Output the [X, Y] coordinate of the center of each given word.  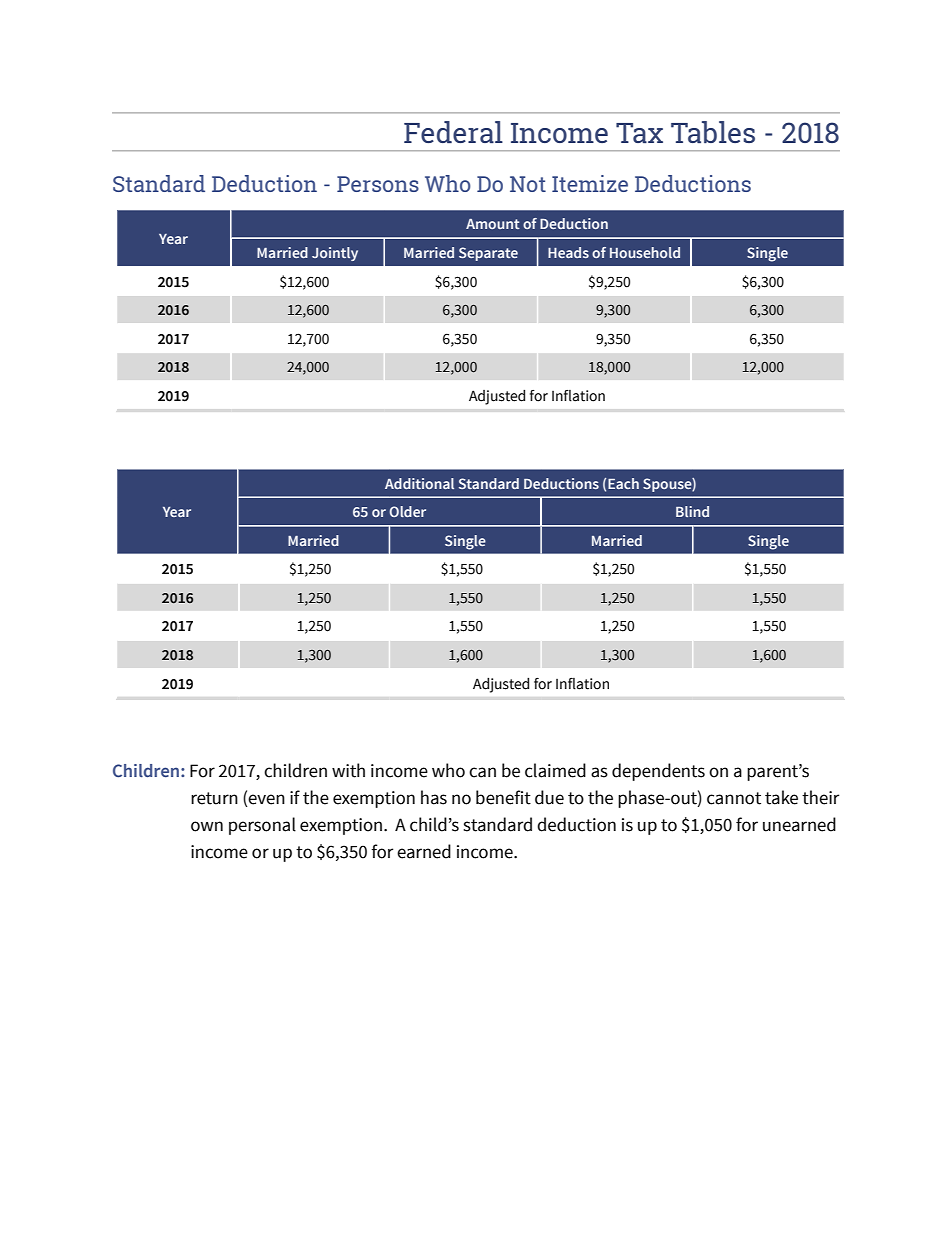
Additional [419, 483]
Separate [488, 254]
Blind [692, 511]
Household [645, 252]
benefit [503, 797]
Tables [713, 132]
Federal [453, 132]
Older [407, 511]
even [266, 799]
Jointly [335, 254]
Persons [378, 184]
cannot [734, 798]
